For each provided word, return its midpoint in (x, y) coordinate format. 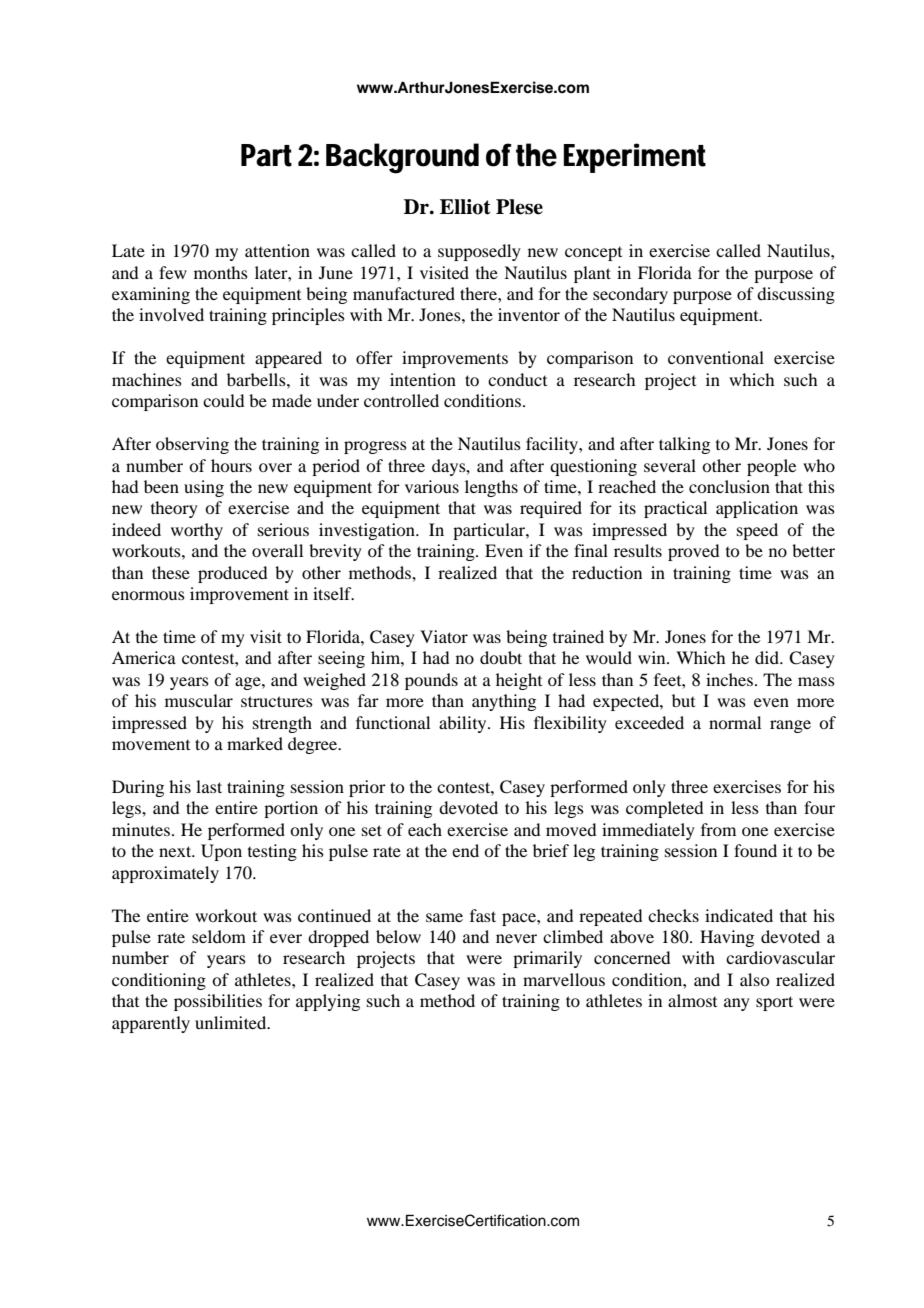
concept (593, 254)
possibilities (218, 1002)
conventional (716, 357)
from (718, 829)
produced (232, 574)
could (223, 400)
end (465, 850)
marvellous (564, 979)
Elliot (465, 207)
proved (693, 552)
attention (277, 250)
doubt (501, 657)
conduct (517, 379)
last (209, 786)
